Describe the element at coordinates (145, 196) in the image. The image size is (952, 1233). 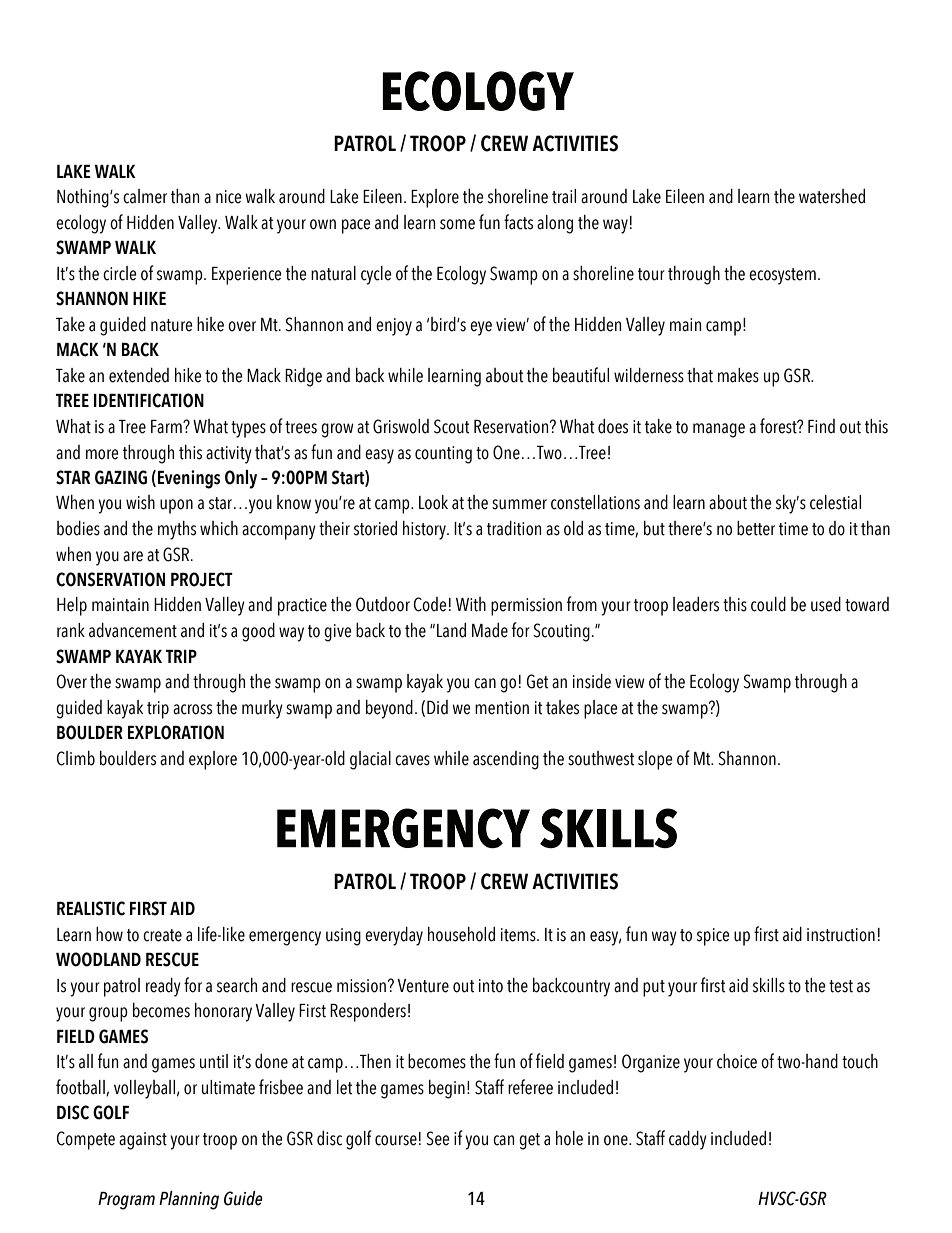
I see `calmer` at that location.
